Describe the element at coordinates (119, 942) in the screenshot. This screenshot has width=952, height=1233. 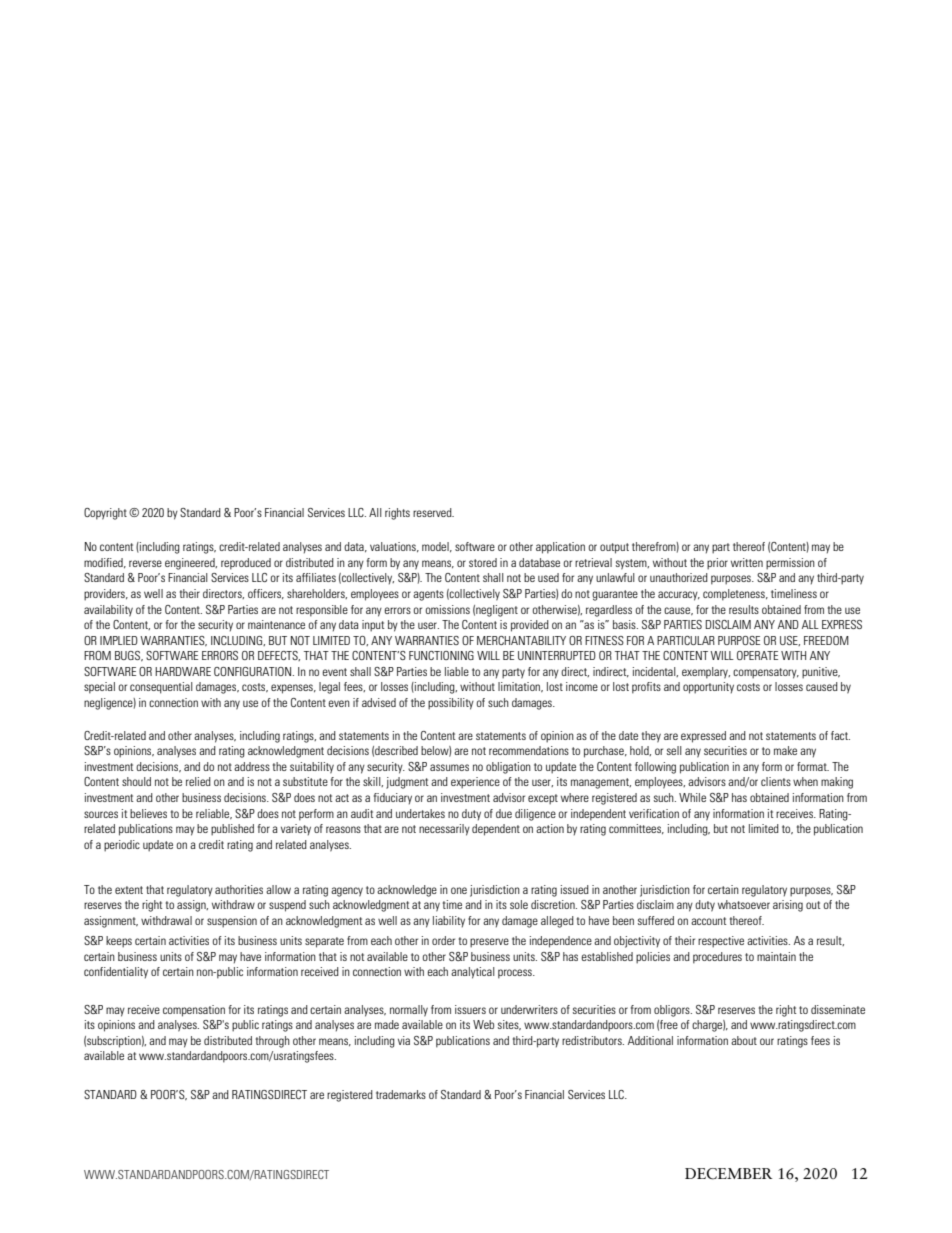
I see `keeps` at that location.
